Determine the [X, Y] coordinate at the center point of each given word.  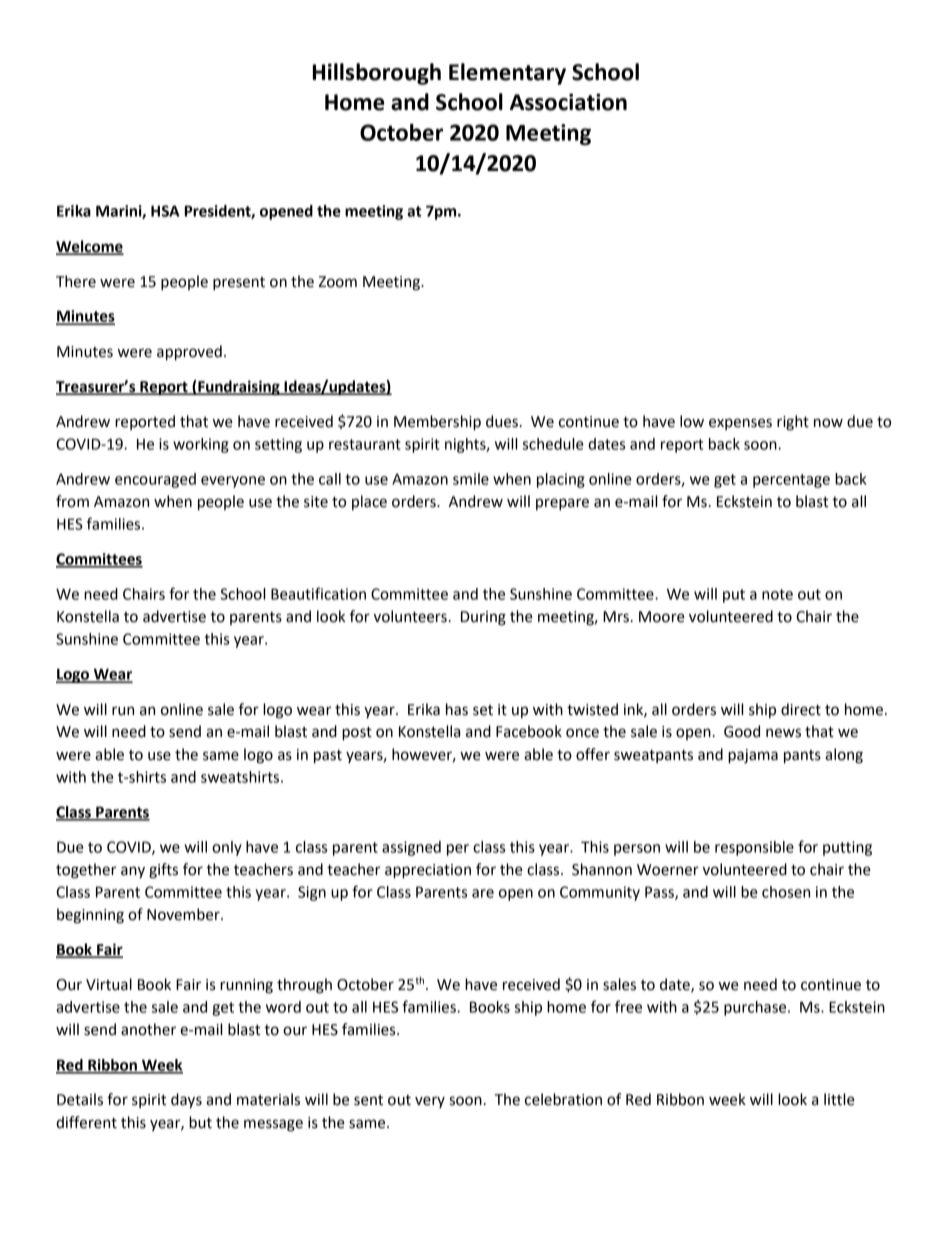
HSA [165, 211]
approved [189, 353]
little [839, 1099]
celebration [563, 1099]
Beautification [318, 593]
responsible [754, 848]
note [777, 594]
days [186, 1101]
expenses [740, 424]
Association [568, 102]
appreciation [428, 871]
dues [502, 421]
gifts [163, 871]
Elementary [507, 74]
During [483, 618]
